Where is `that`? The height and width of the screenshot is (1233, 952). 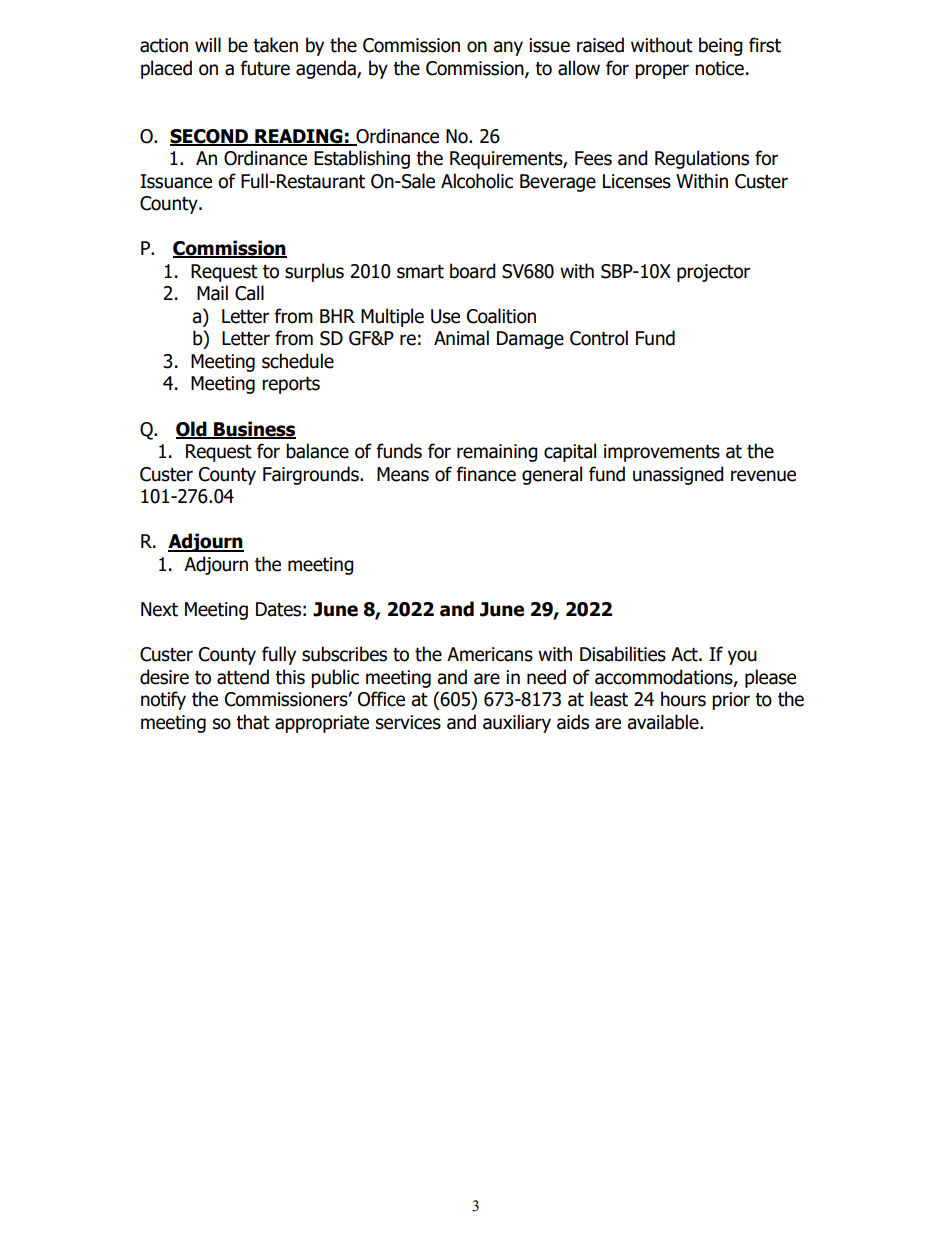
that is located at coordinates (253, 722).
